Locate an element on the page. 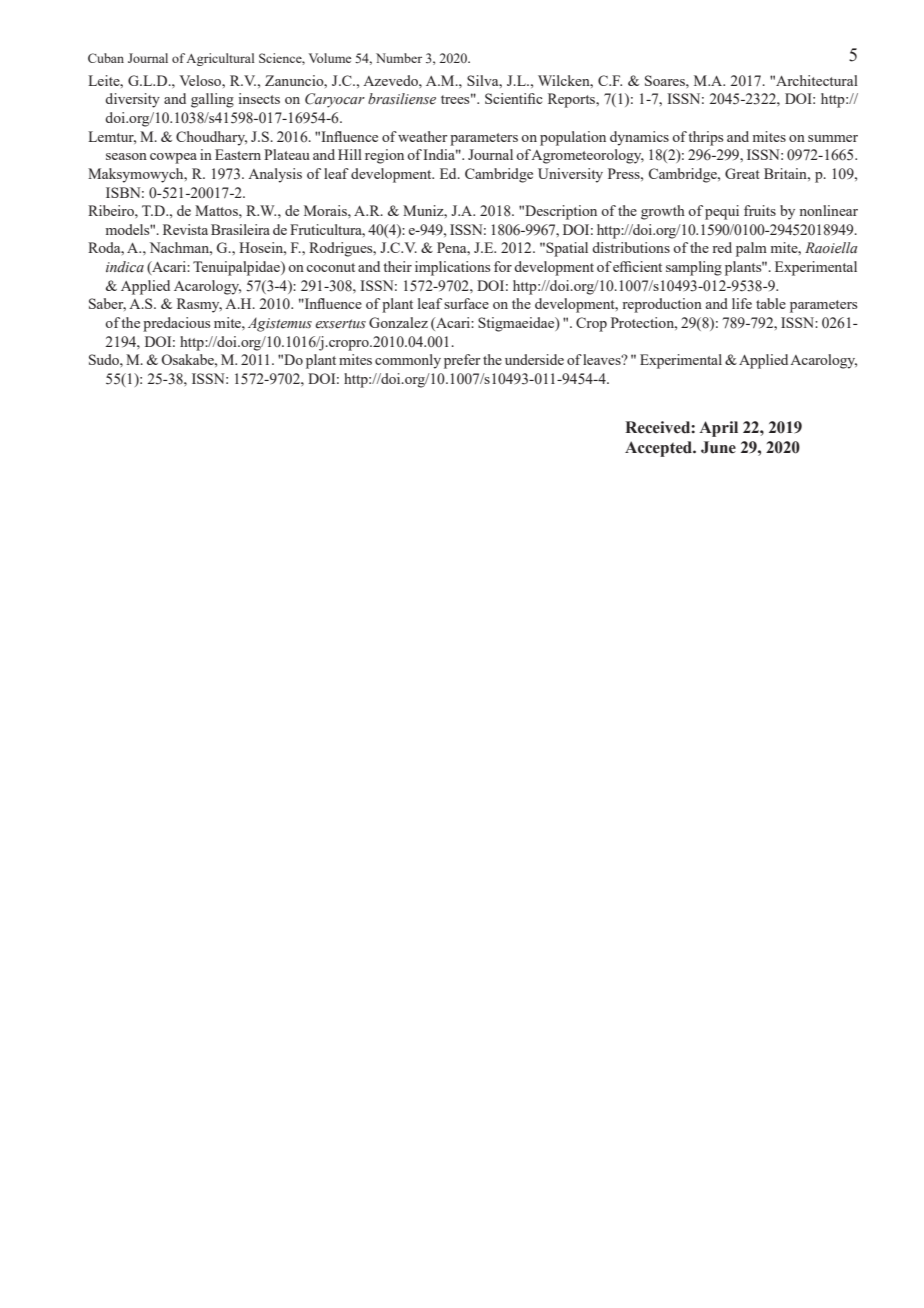 Image resolution: width=924 pixels, height=1308 pixels. Agricultural is located at coordinates (220, 59).
